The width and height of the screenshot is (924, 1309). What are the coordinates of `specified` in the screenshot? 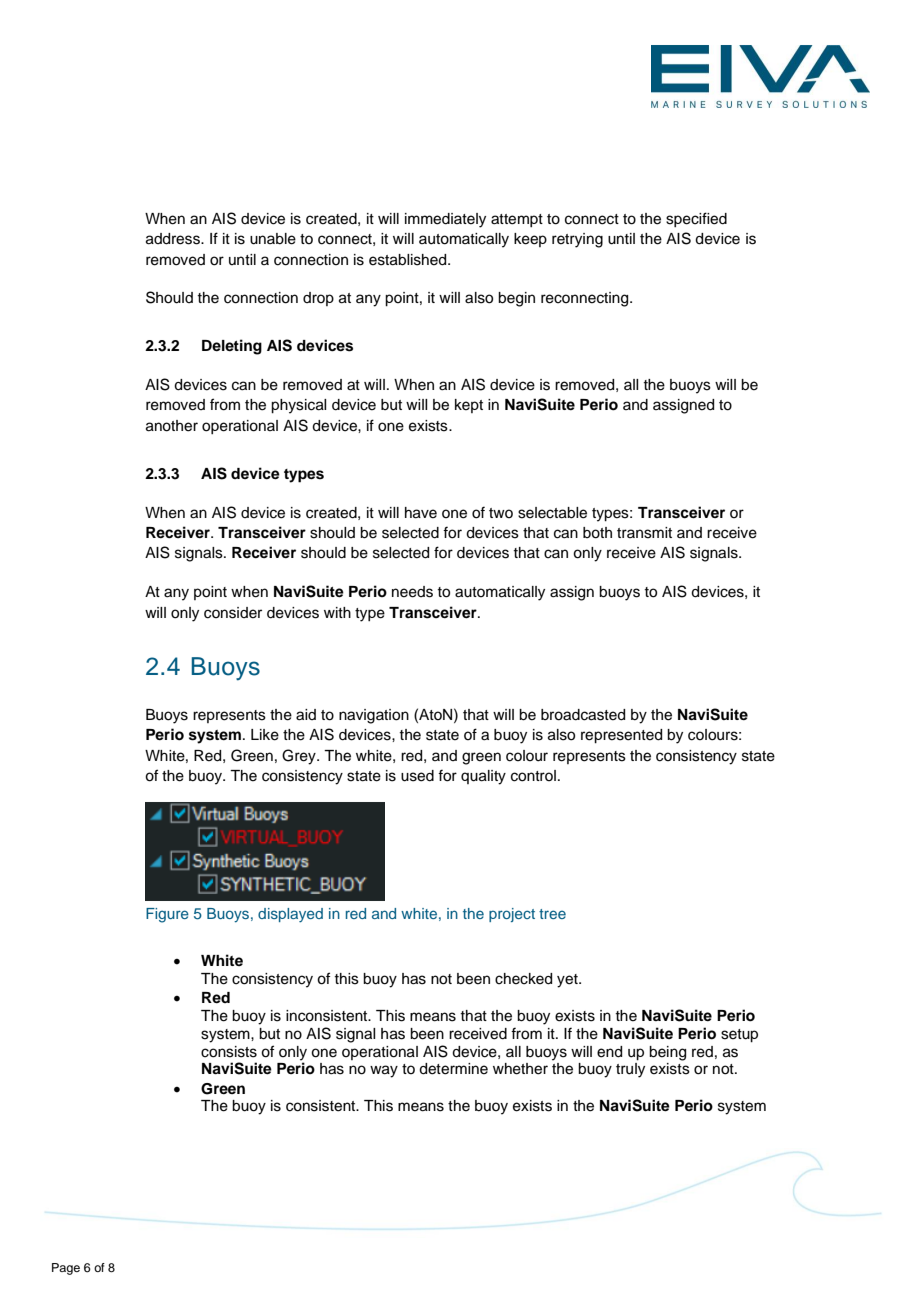 It's located at (696, 219).
